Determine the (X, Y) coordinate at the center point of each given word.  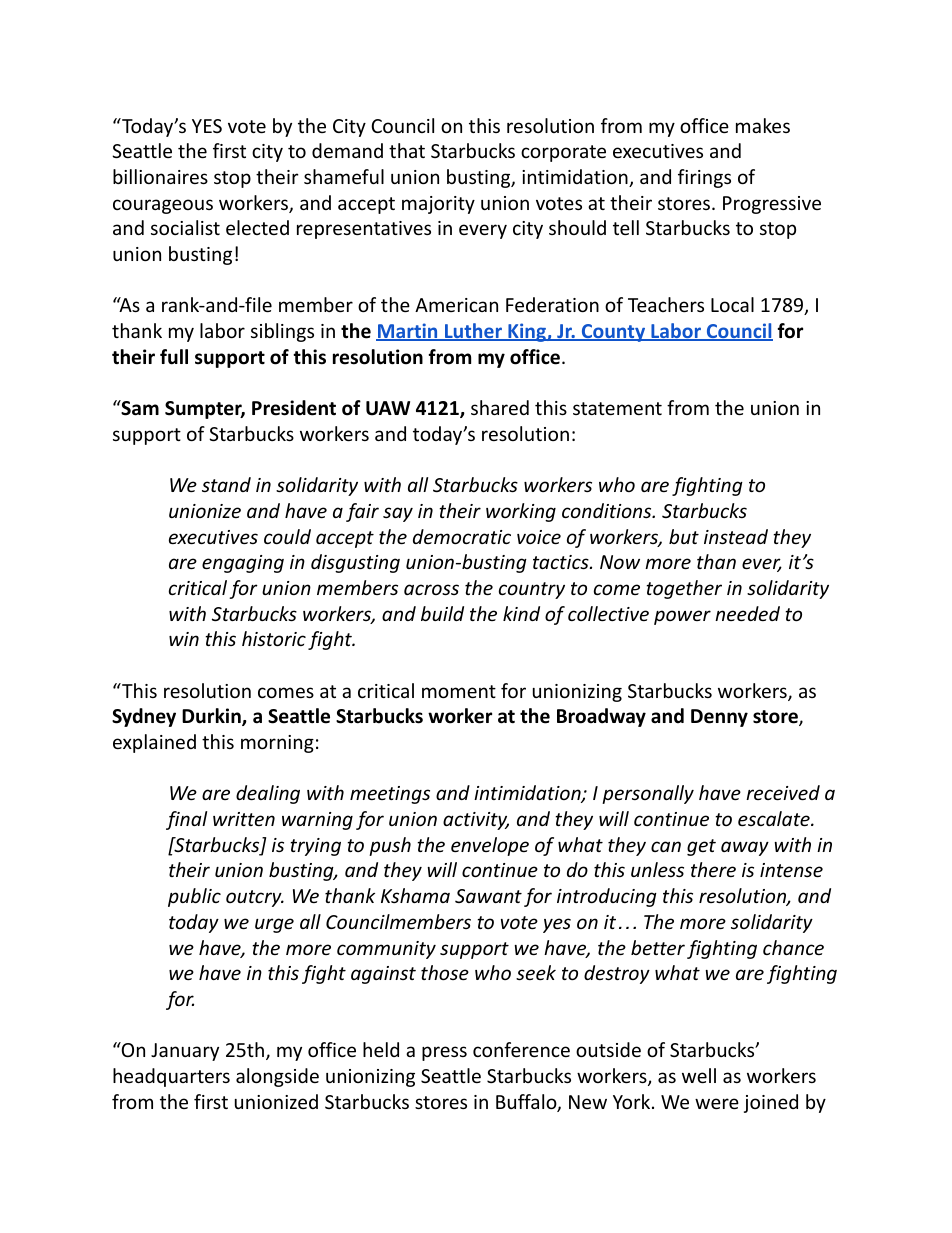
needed (747, 613)
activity (476, 821)
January (185, 1052)
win (184, 639)
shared (500, 407)
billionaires (160, 176)
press (444, 1053)
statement (617, 408)
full (174, 357)
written (244, 819)
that (407, 150)
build (442, 613)
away (745, 848)
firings (704, 178)
